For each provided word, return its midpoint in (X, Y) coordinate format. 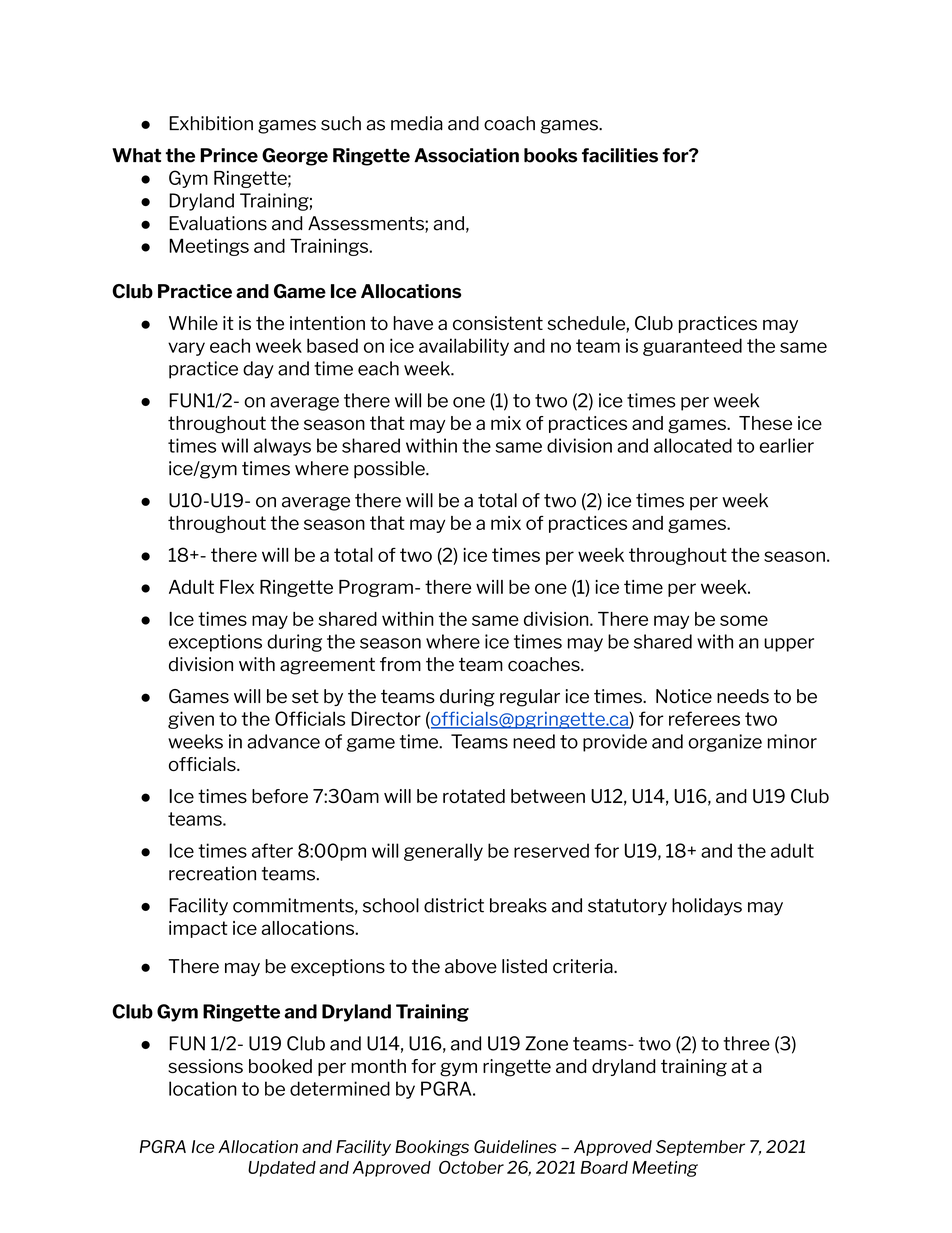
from (400, 664)
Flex (237, 587)
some (744, 620)
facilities (620, 155)
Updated (282, 1169)
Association (466, 155)
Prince (229, 155)
